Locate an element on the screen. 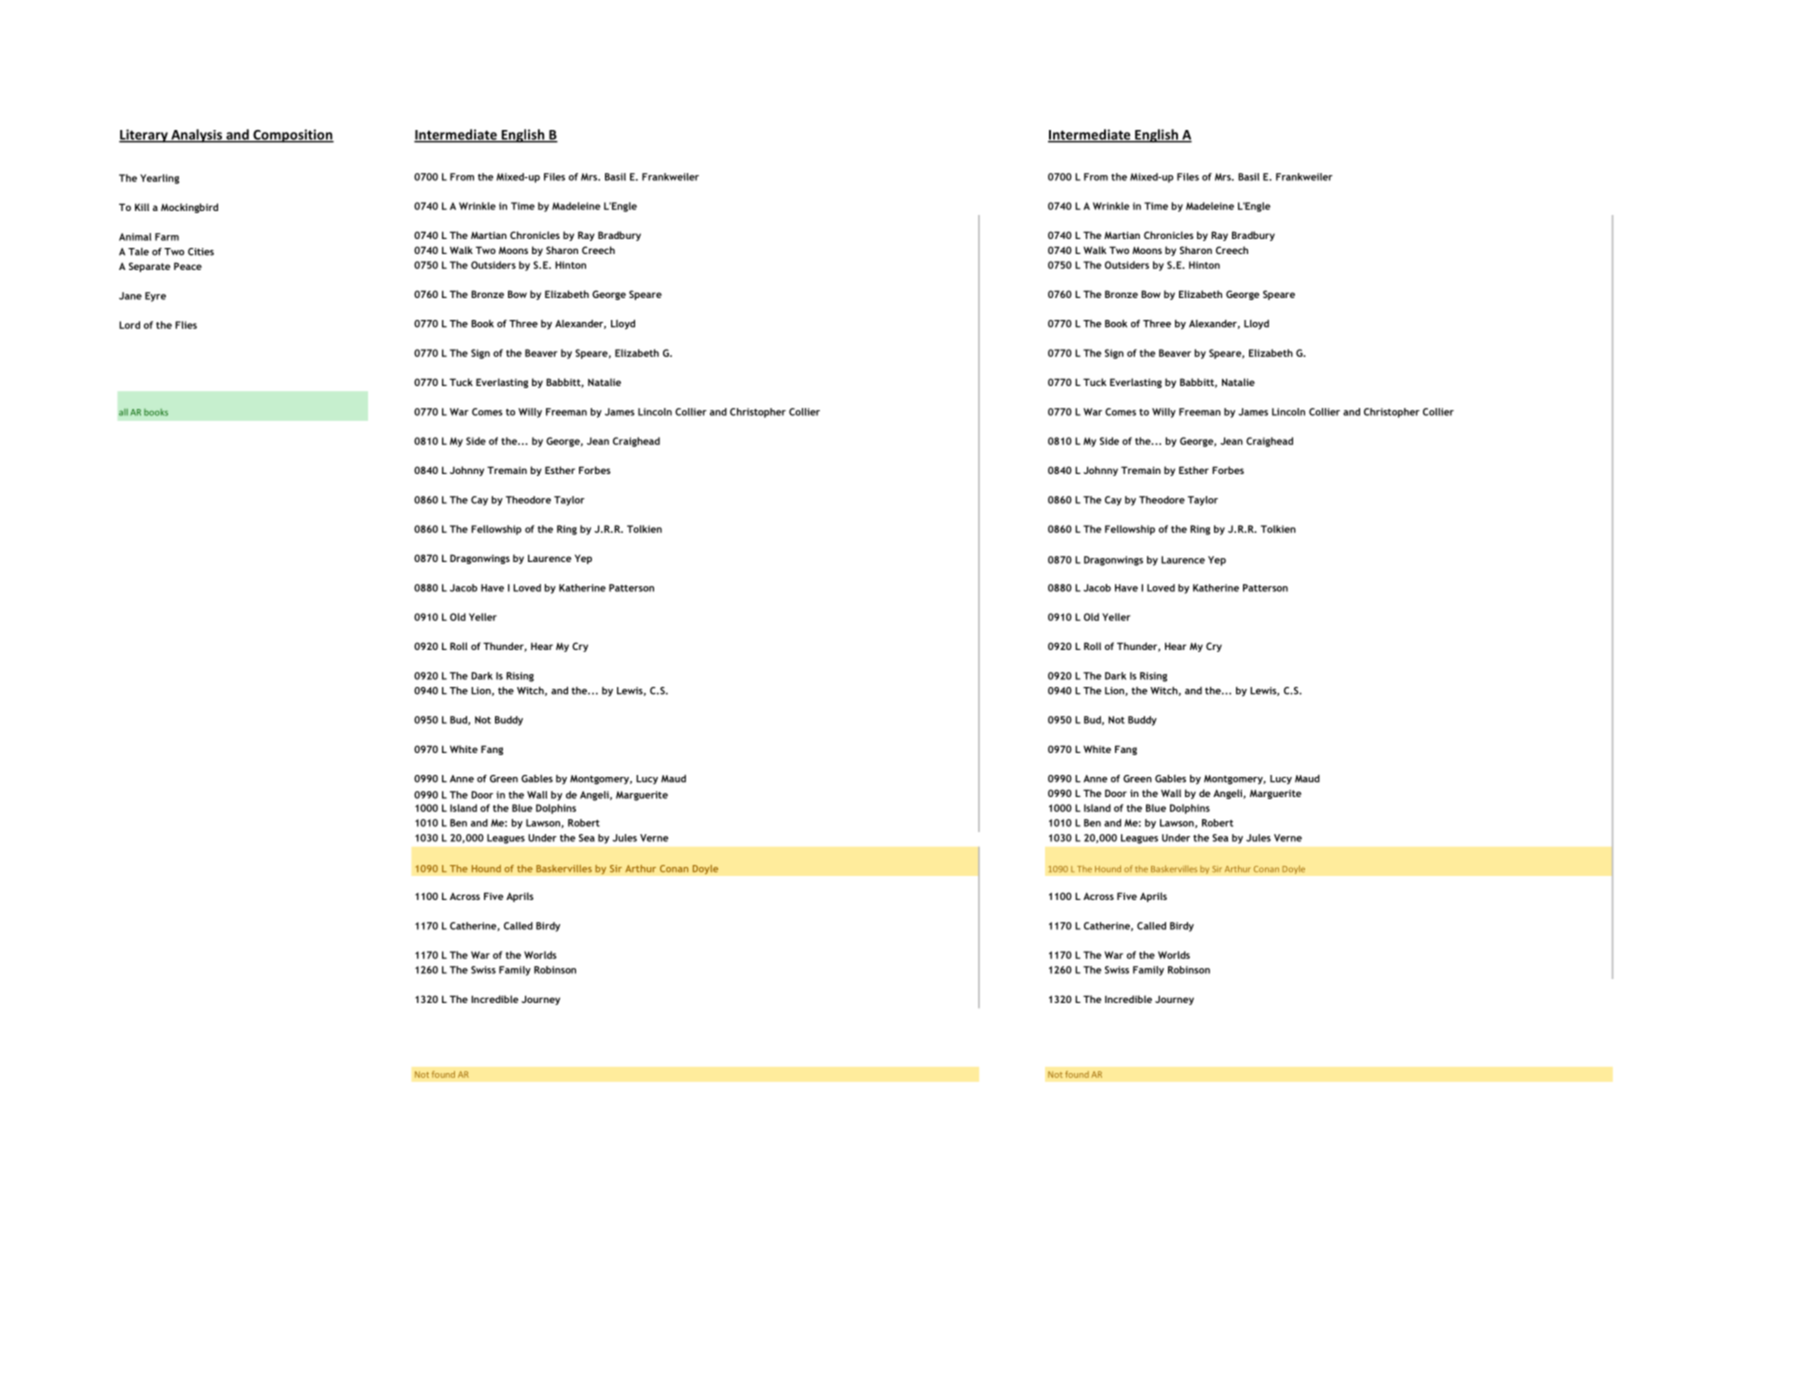 Image resolution: width=1810 pixels, height=1398 pixels. Literary is located at coordinates (144, 136).
